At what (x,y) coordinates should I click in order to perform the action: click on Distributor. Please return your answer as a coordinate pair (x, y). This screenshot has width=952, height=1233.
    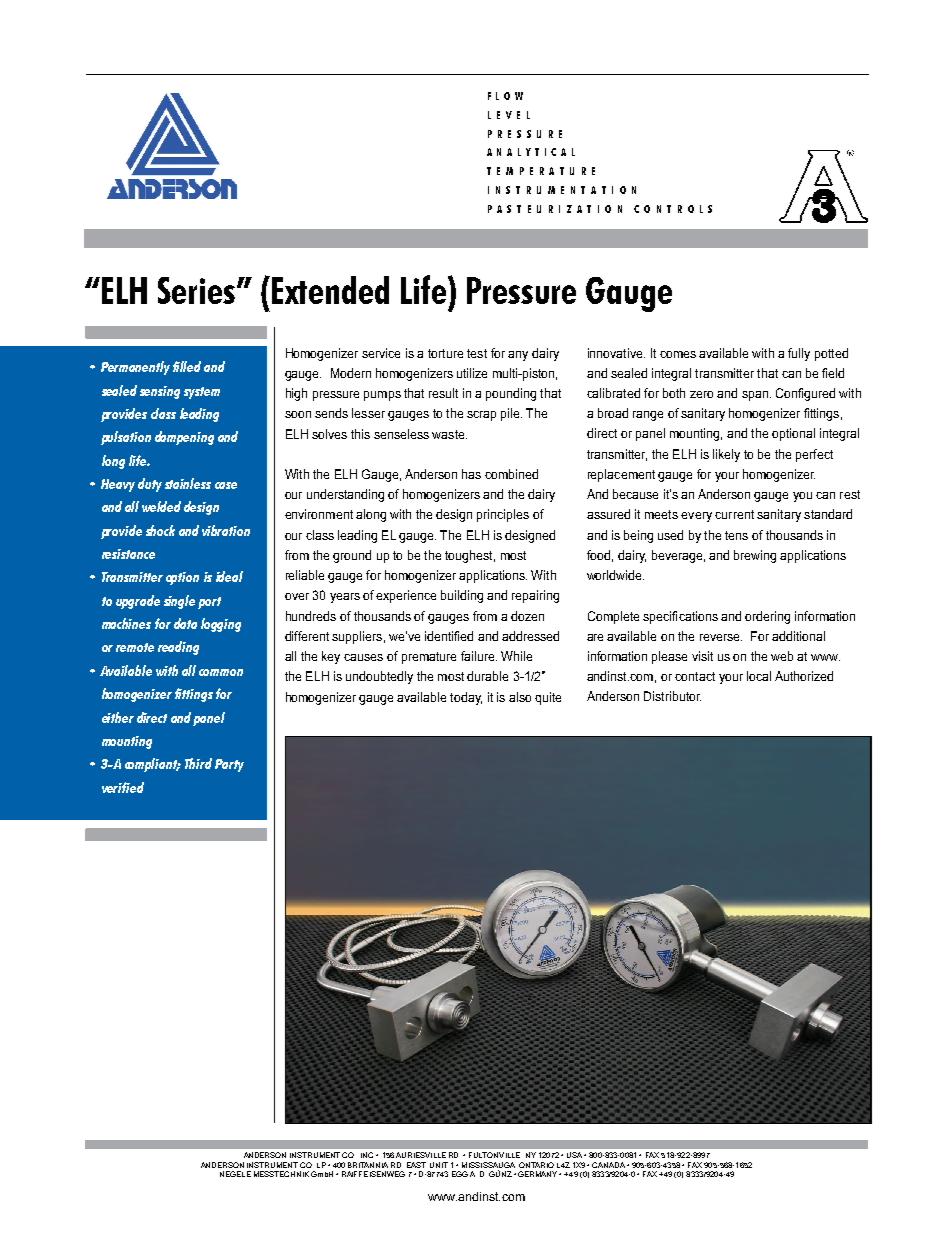
    Looking at the image, I should click on (672, 696).
